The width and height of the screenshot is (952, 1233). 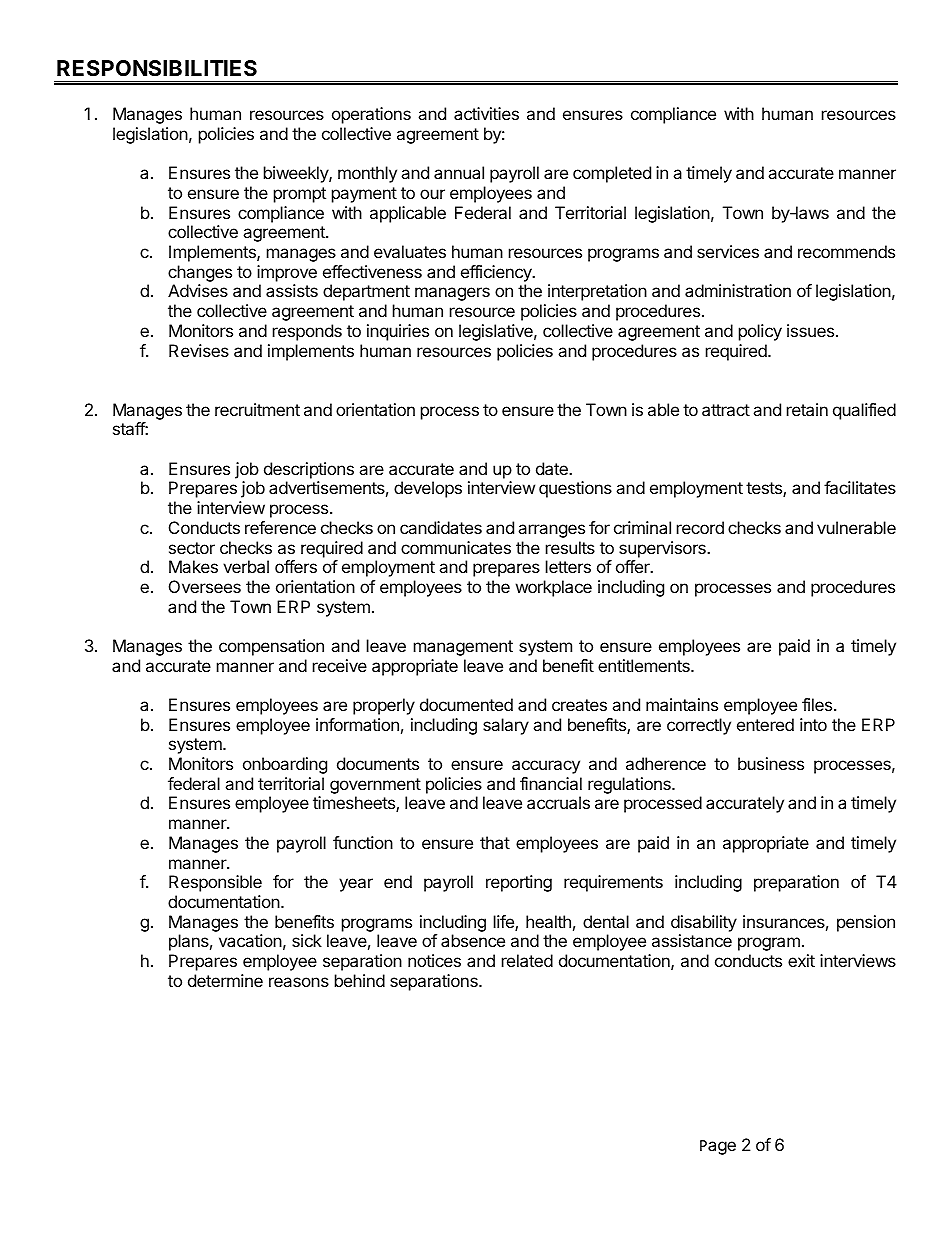 What do you see at coordinates (225, 980) in the screenshot?
I see `determine` at bounding box center [225, 980].
